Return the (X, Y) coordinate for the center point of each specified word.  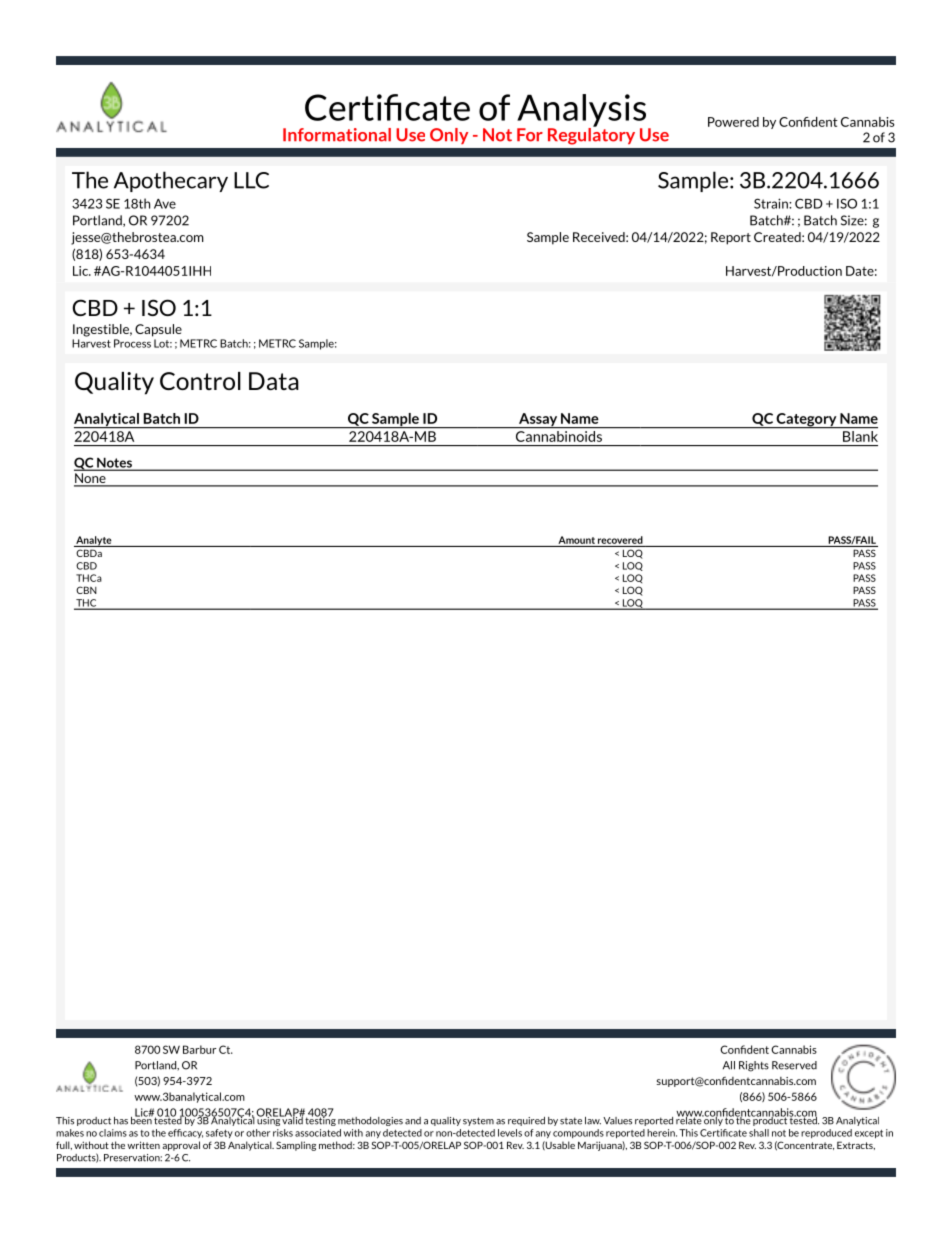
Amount (576, 540)
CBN (86, 590)
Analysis (581, 111)
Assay (538, 420)
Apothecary (171, 181)
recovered (620, 540)
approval (181, 1146)
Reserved (794, 1065)
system (478, 1121)
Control (200, 381)
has (121, 1121)
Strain (772, 203)
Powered (733, 122)
